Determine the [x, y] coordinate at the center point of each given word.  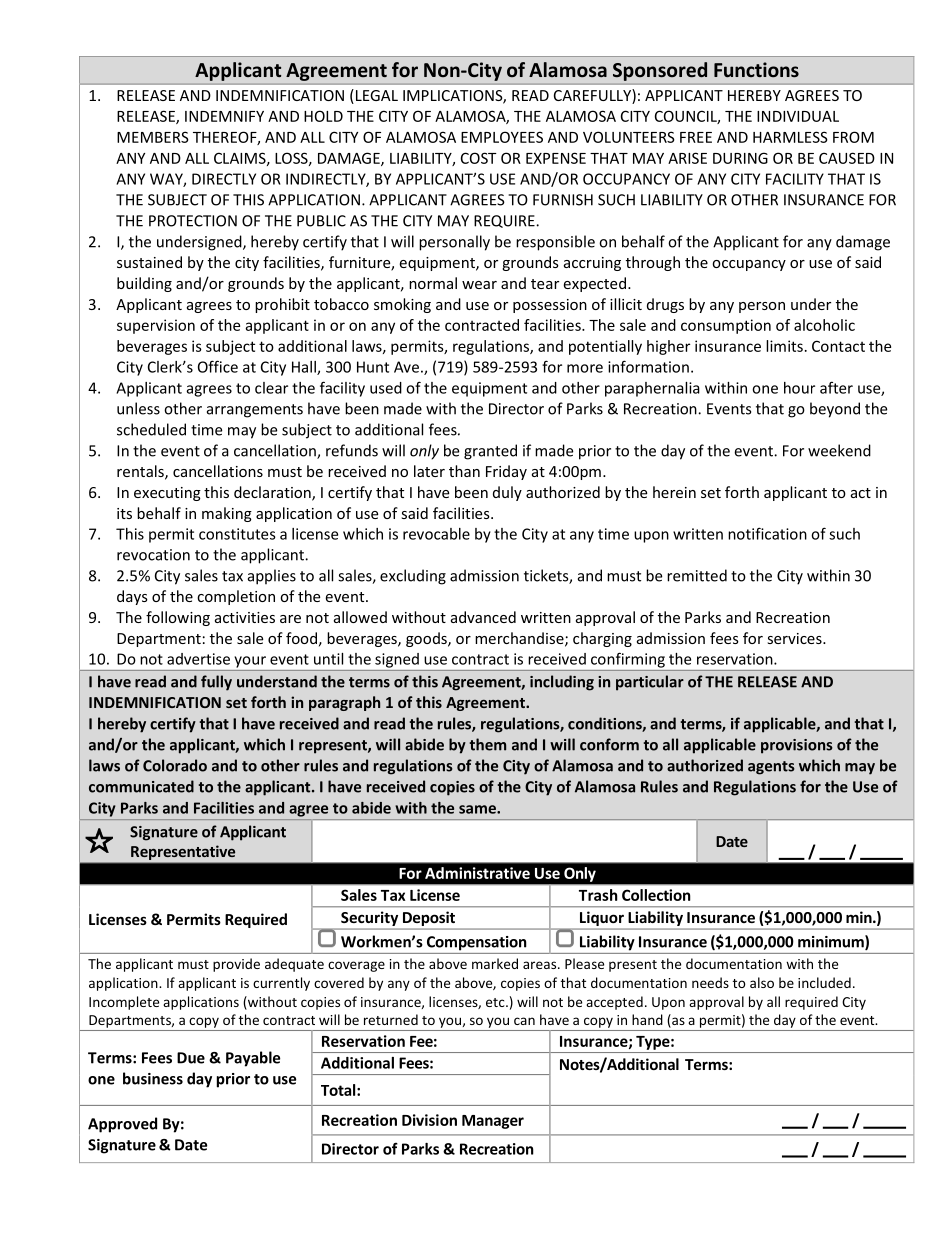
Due [191, 1058]
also [762, 982]
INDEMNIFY [224, 116]
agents [771, 768]
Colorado [175, 765]
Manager [493, 1122]
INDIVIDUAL [798, 116]
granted [490, 452]
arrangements [255, 411]
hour [799, 388]
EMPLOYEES [502, 137]
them [487, 744]
